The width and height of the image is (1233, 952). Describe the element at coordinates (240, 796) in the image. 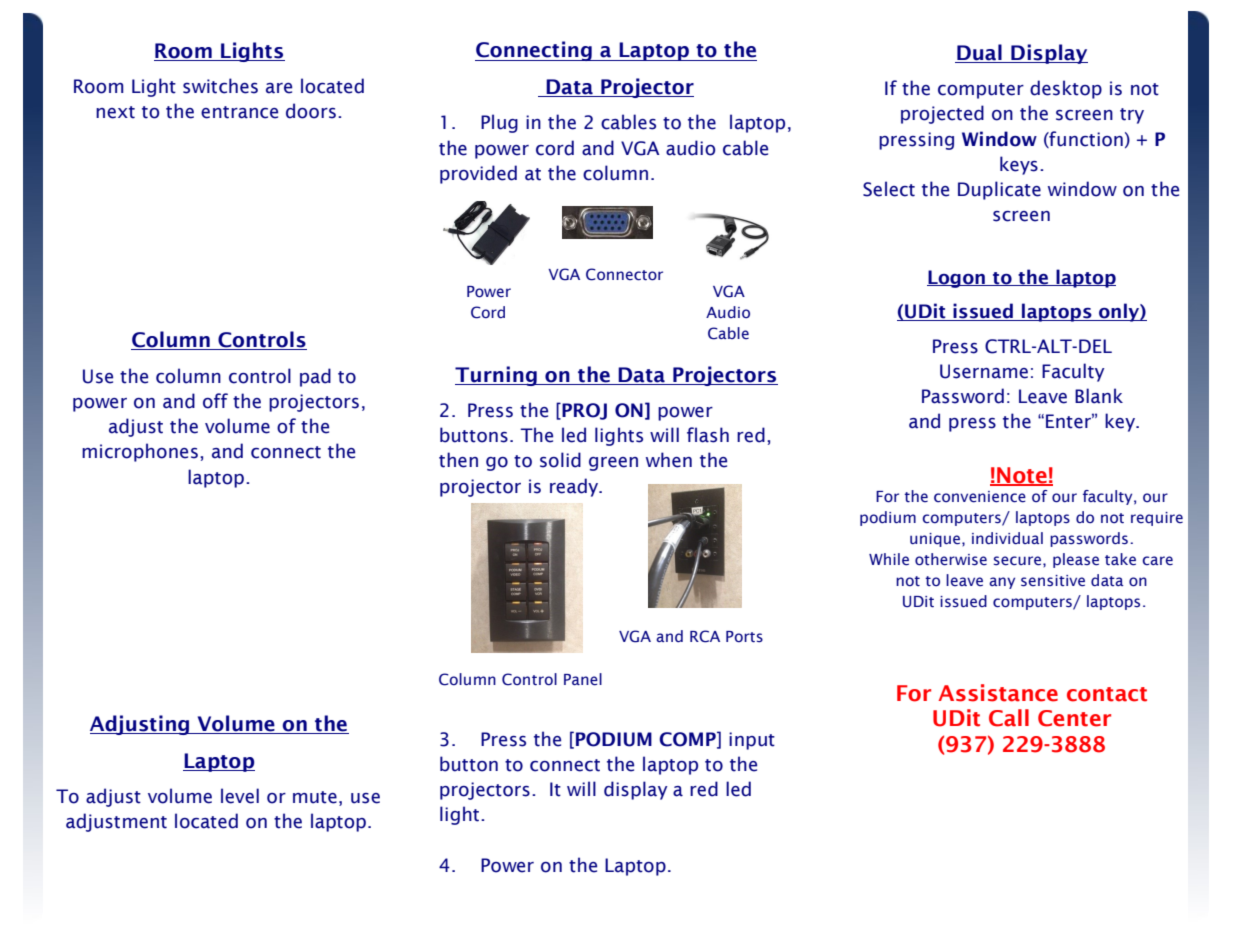

I see `level` at that location.
